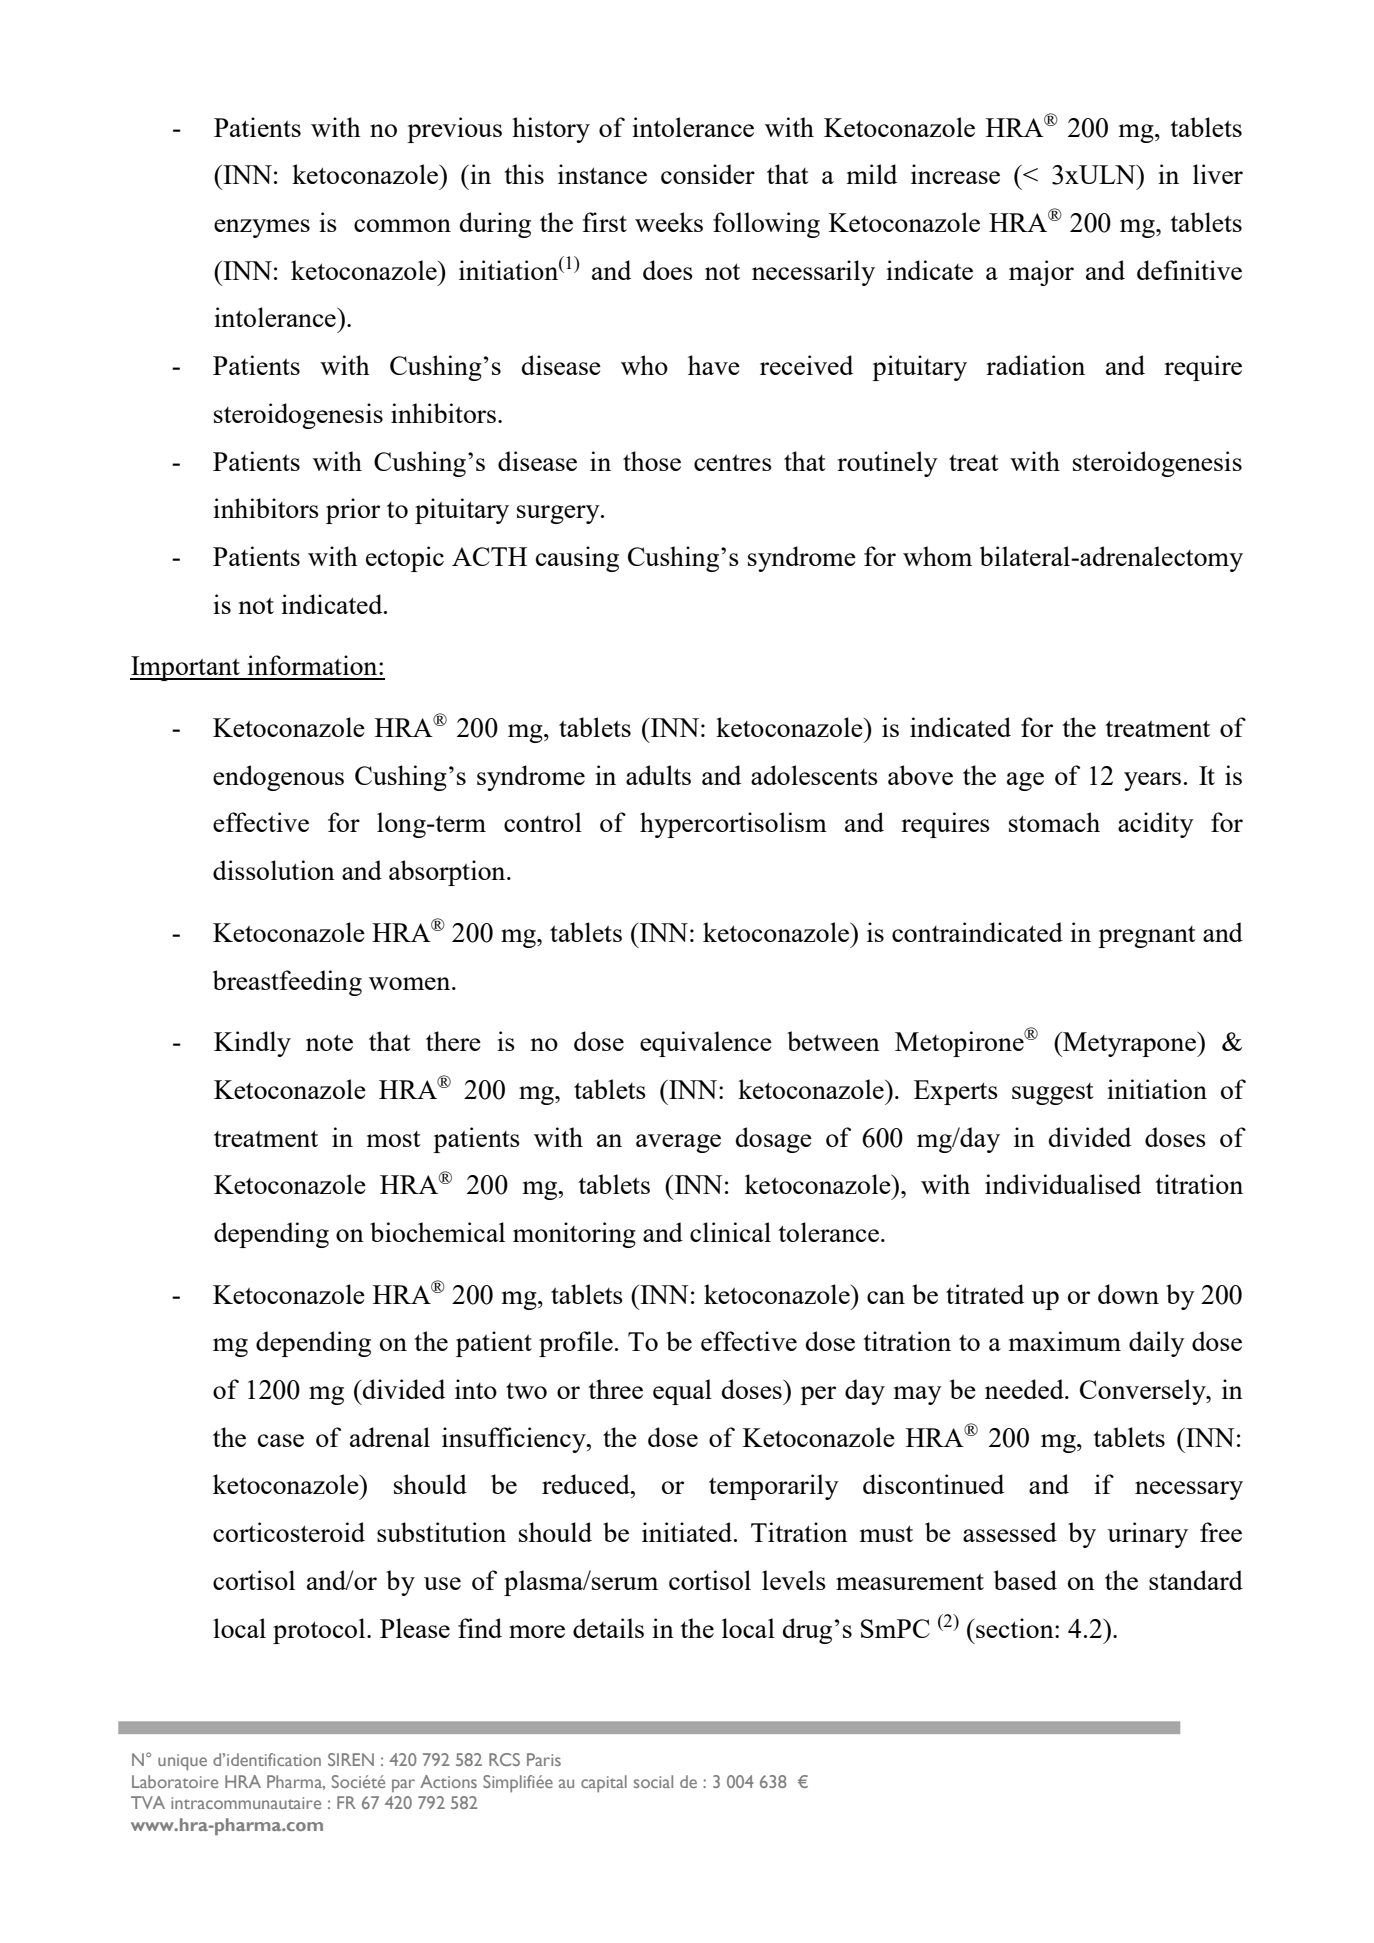 This screenshot has height=1943, width=1374. What do you see at coordinates (706, 1044) in the screenshot?
I see `equivalence` at bounding box center [706, 1044].
